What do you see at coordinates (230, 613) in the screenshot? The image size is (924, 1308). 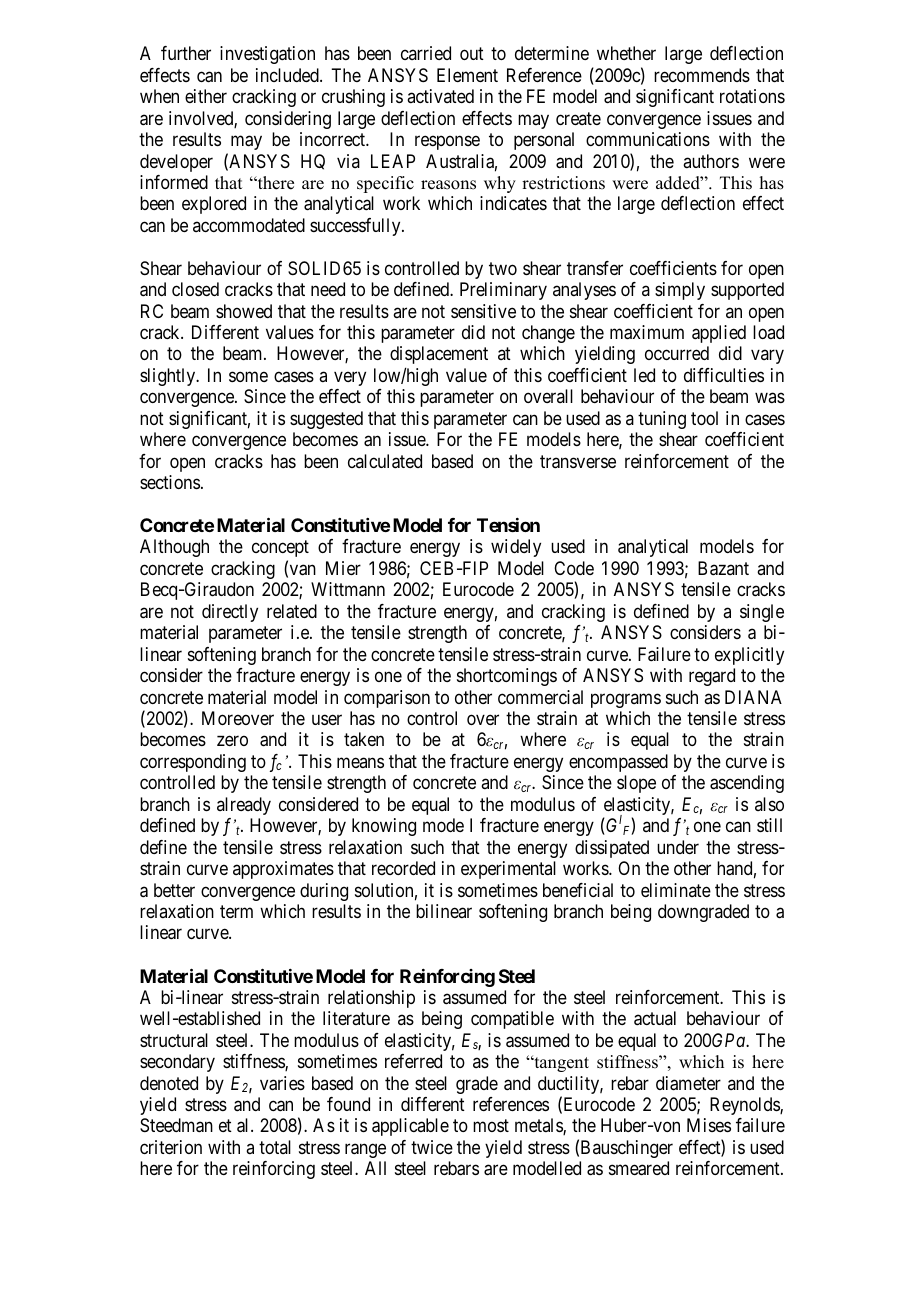 I see `directly` at bounding box center [230, 613].
